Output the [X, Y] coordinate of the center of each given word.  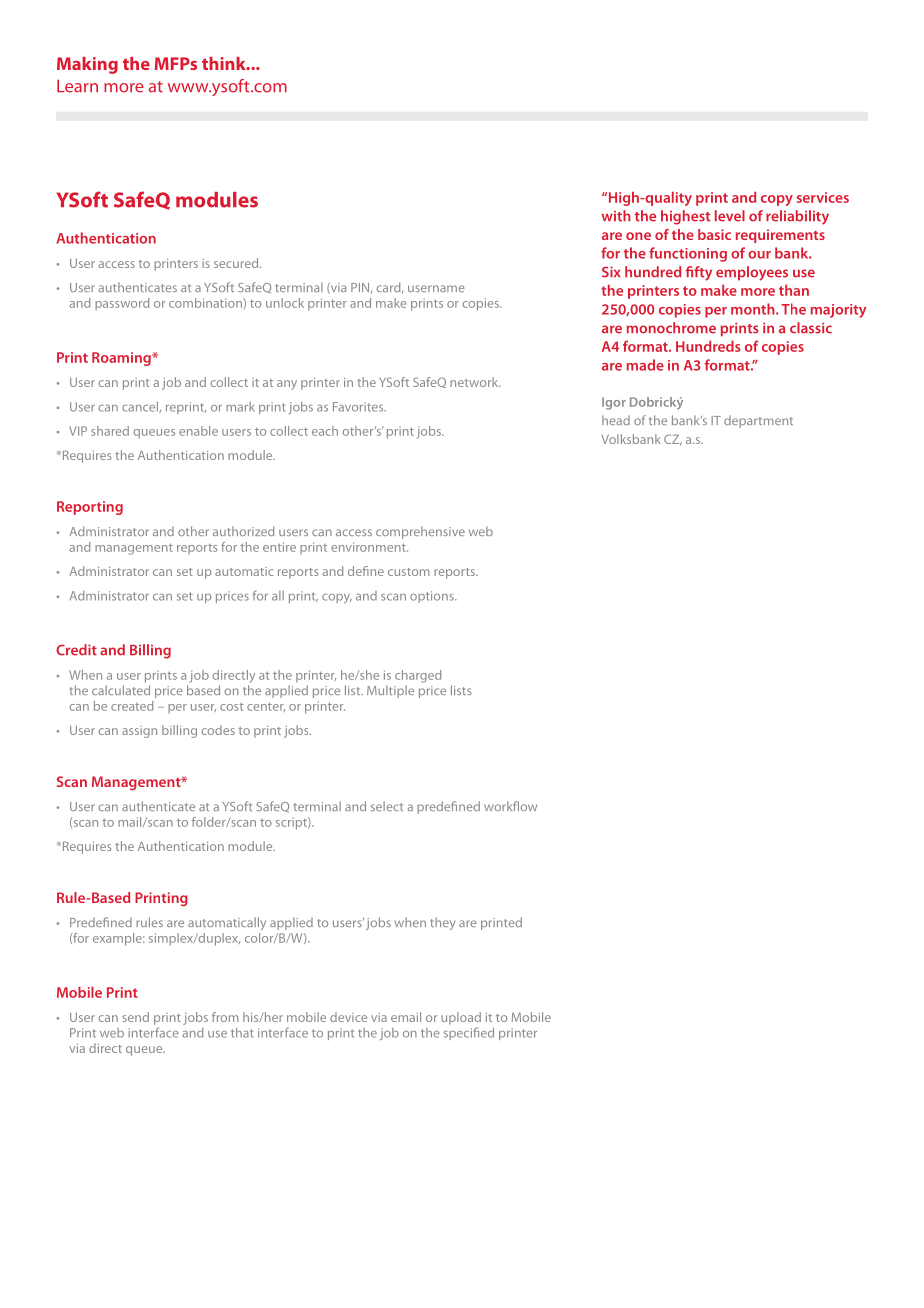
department [758, 422]
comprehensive [420, 532]
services [823, 197]
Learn [77, 86]
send [135, 1017]
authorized [243, 531]
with [616, 216]
